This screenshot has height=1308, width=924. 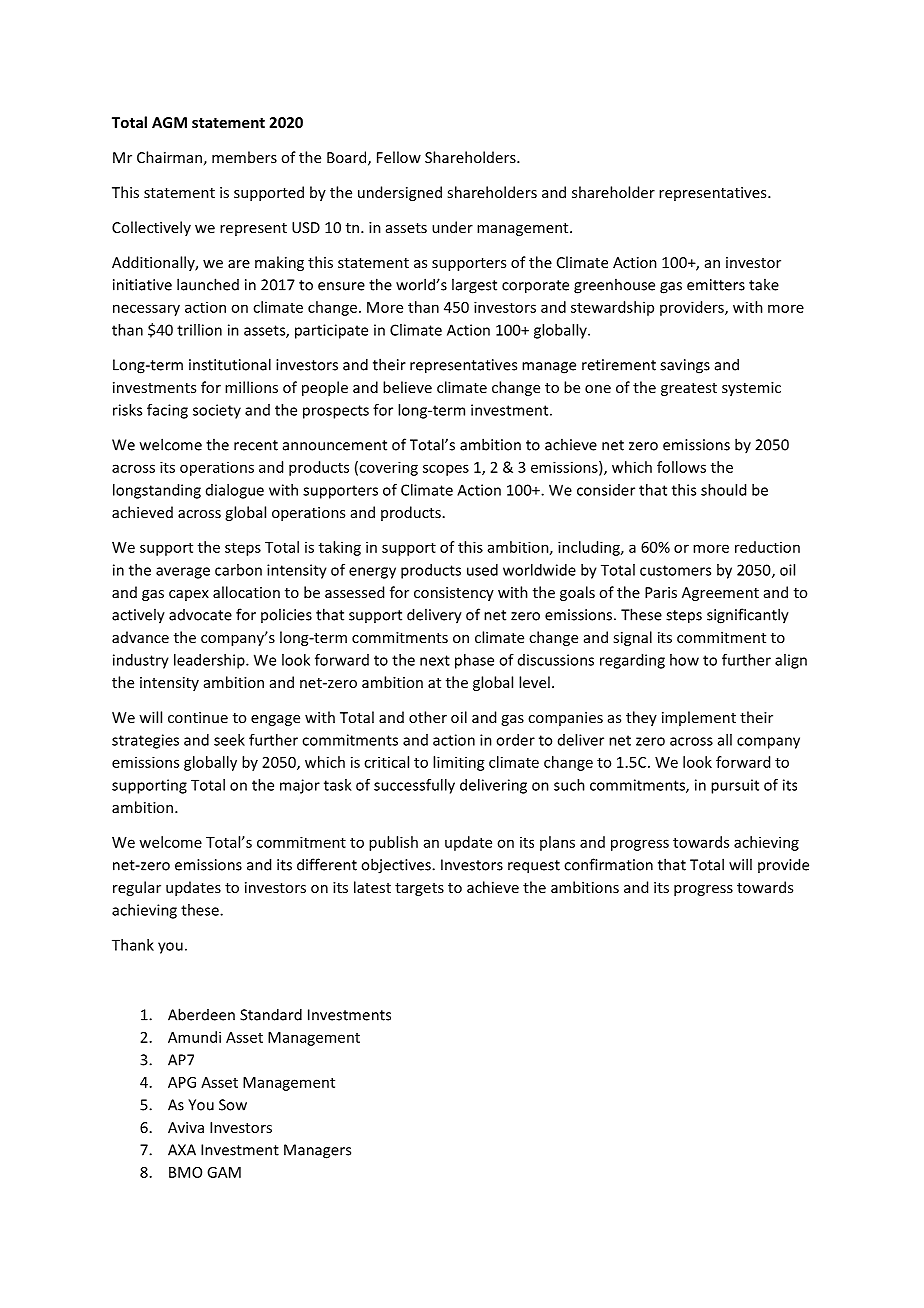 I want to click on emitters, so click(x=716, y=285).
